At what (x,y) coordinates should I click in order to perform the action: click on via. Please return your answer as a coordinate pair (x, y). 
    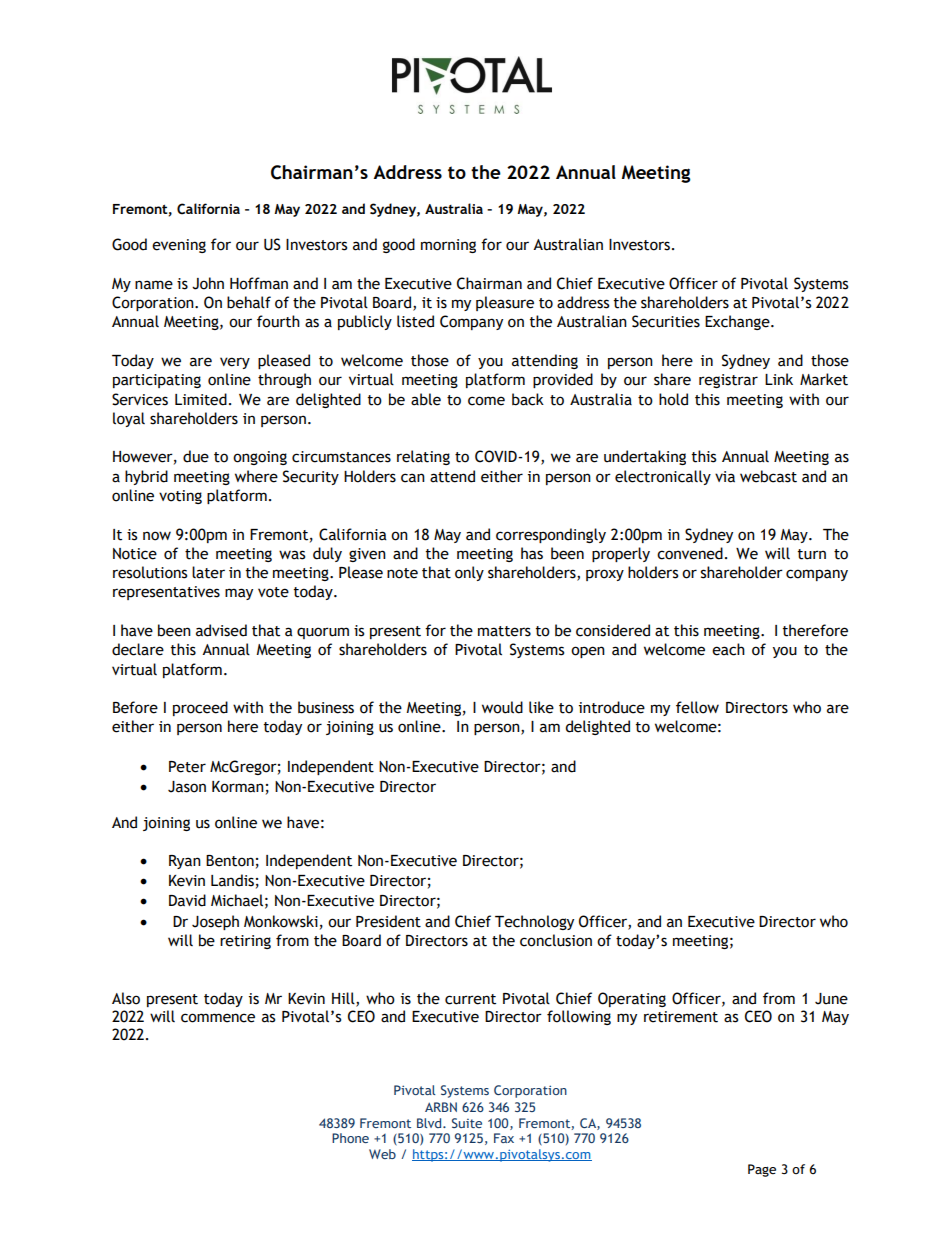
    Looking at the image, I should click on (725, 477).
